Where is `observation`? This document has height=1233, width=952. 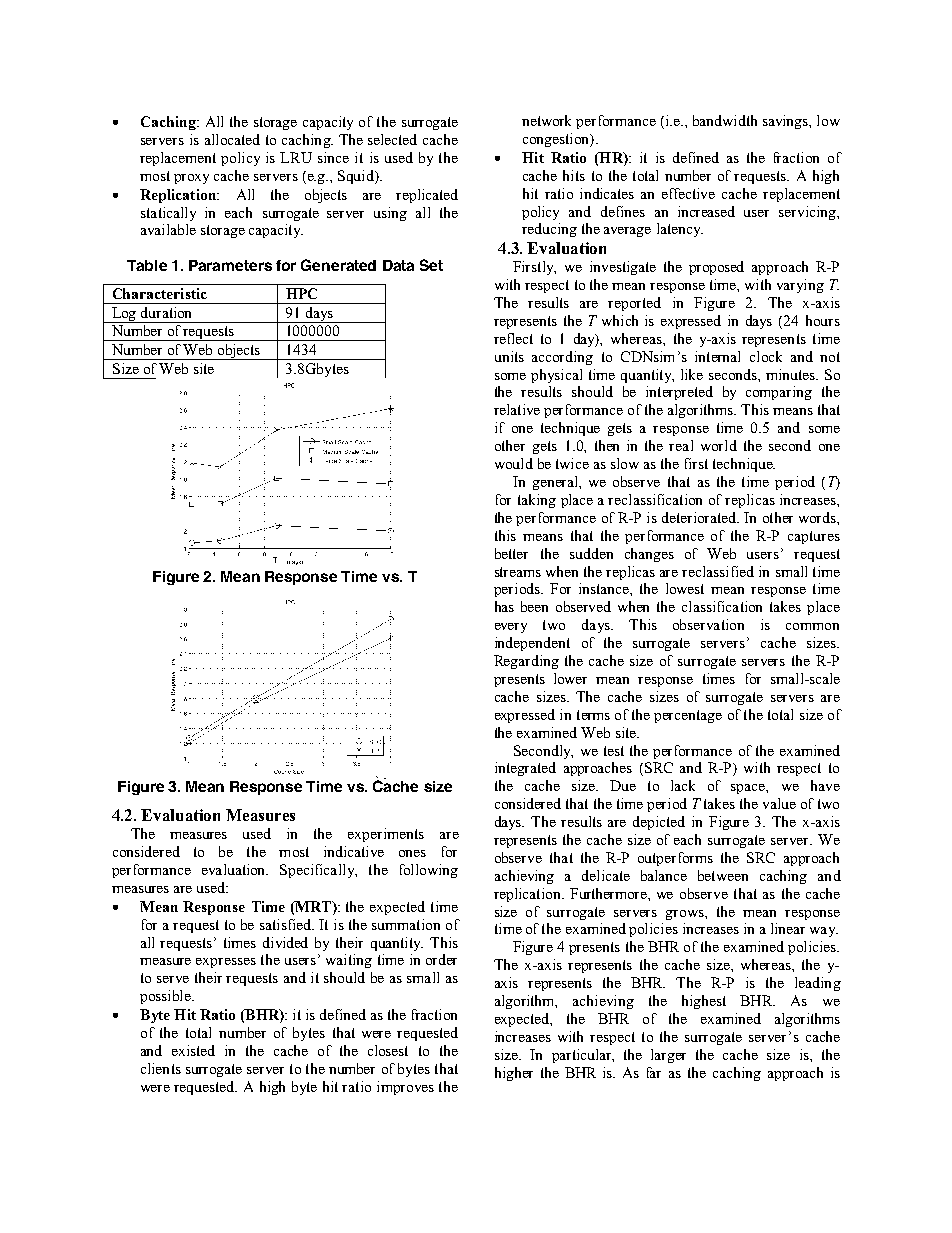 observation is located at coordinates (708, 624).
